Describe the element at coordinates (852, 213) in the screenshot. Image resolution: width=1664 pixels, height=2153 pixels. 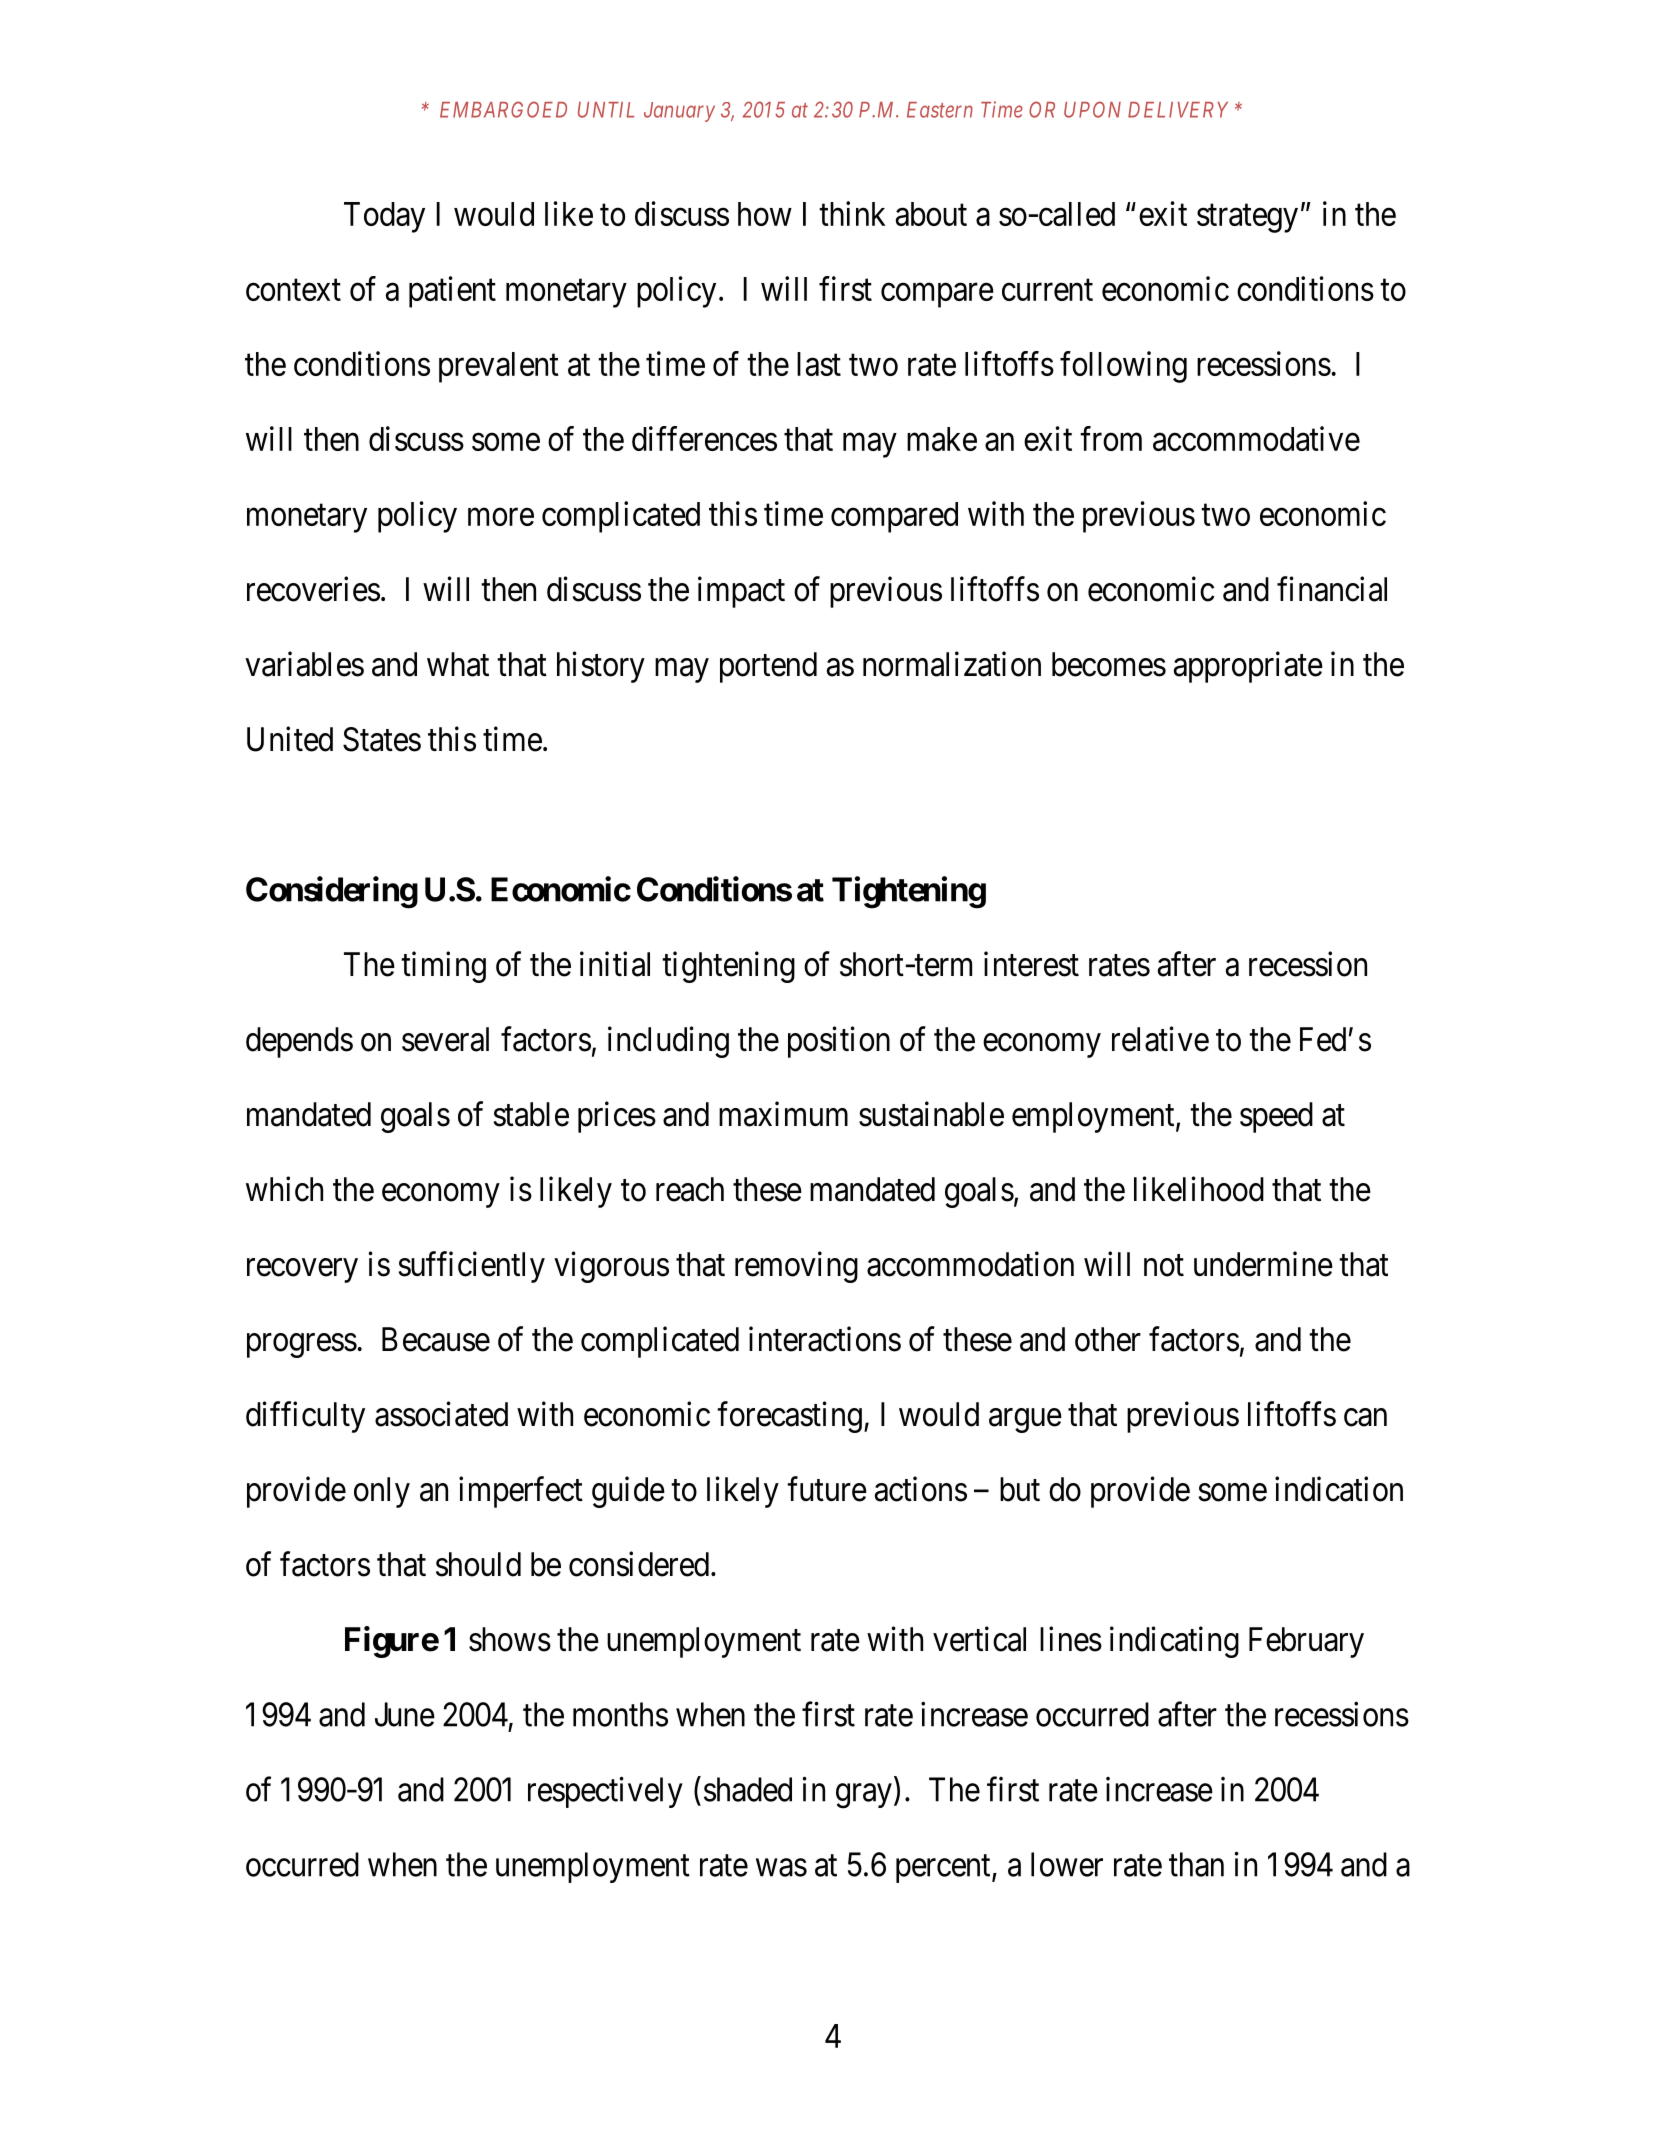
I see `think` at that location.
